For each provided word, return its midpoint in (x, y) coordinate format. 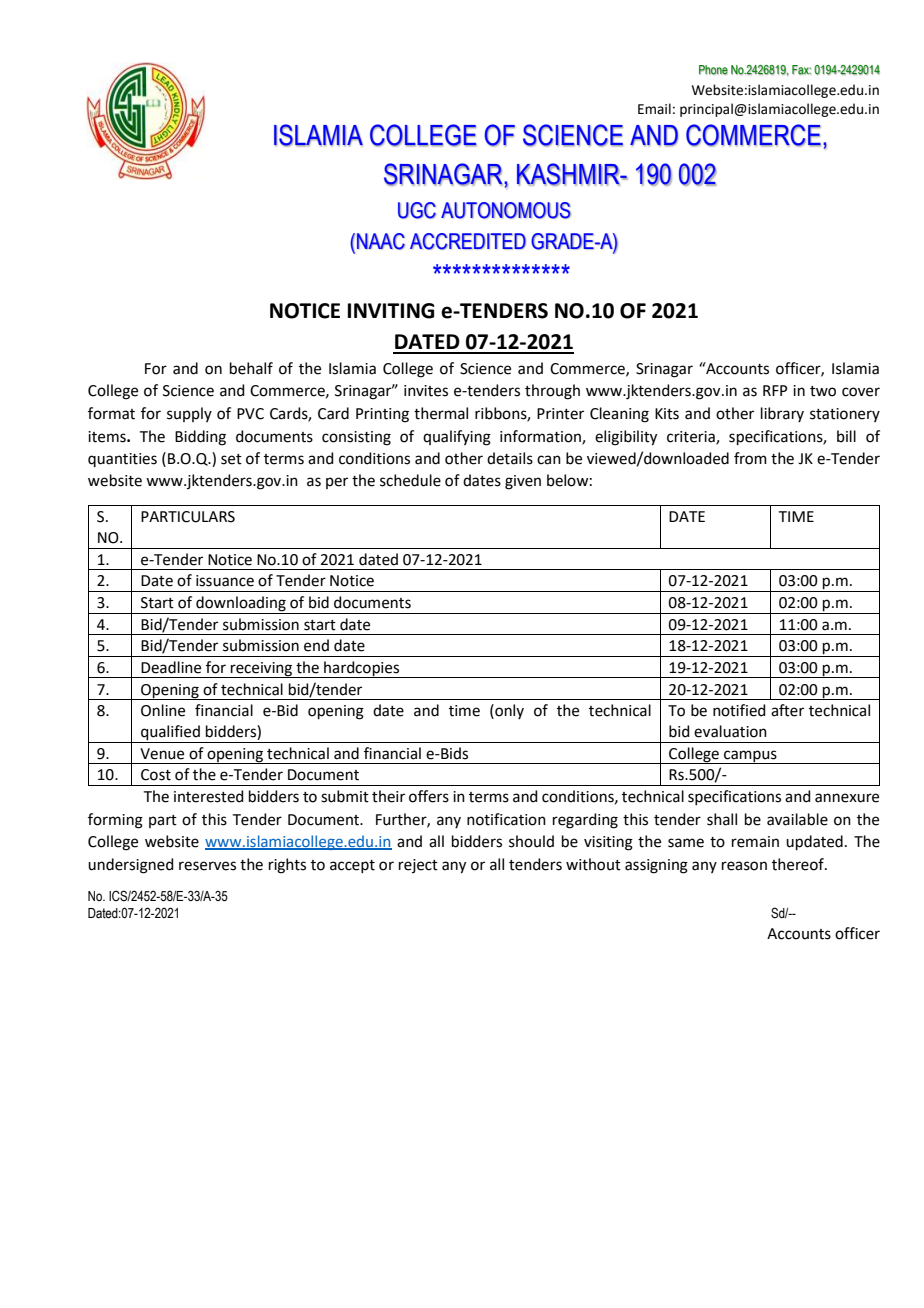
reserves (207, 866)
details (510, 458)
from (750, 458)
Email (654, 108)
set (231, 459)
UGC (417, 210)
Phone (713, 70)
